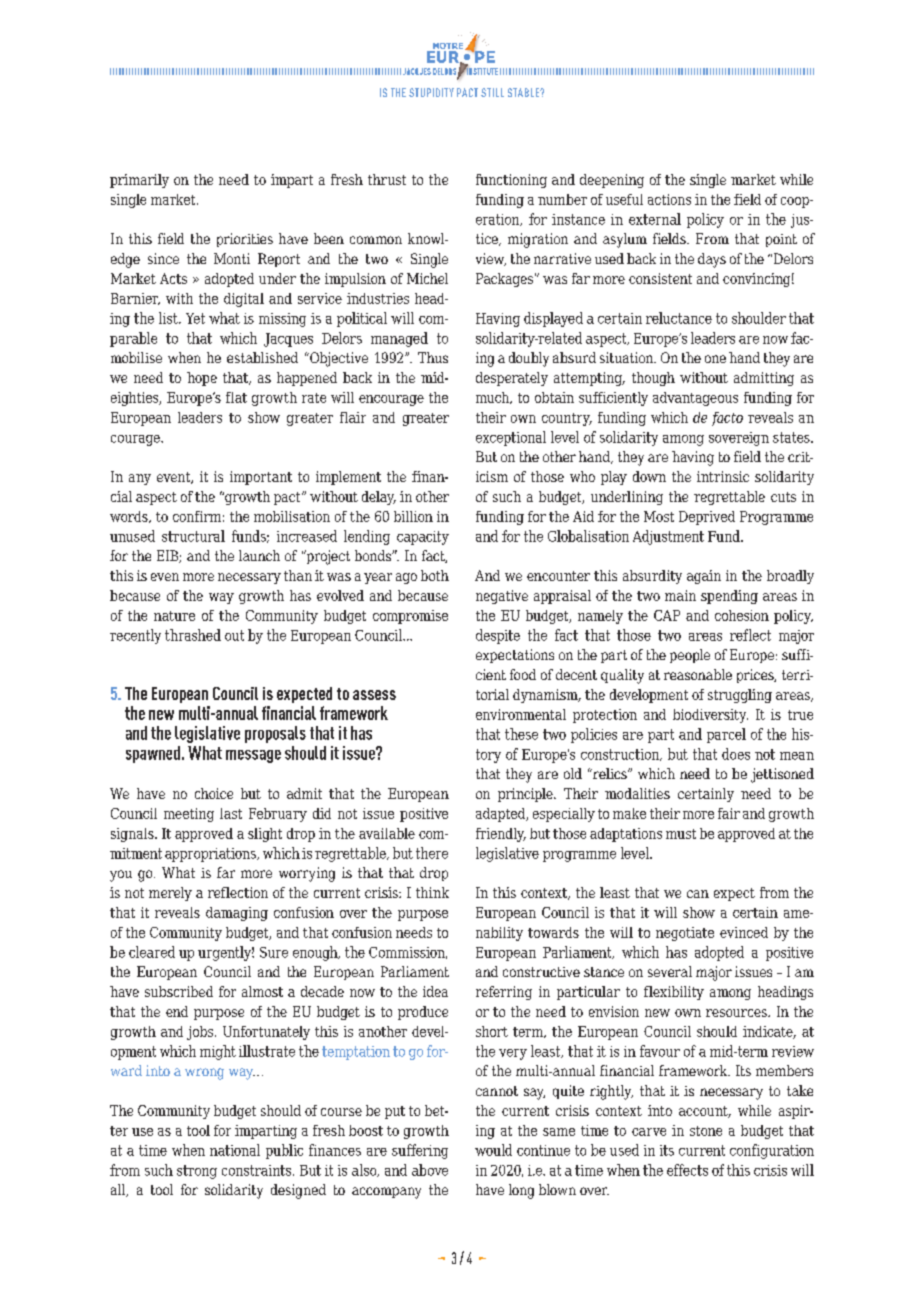 This screenshot has height=1308, width=924. I want to click on reluctance, so click(679, 318).
